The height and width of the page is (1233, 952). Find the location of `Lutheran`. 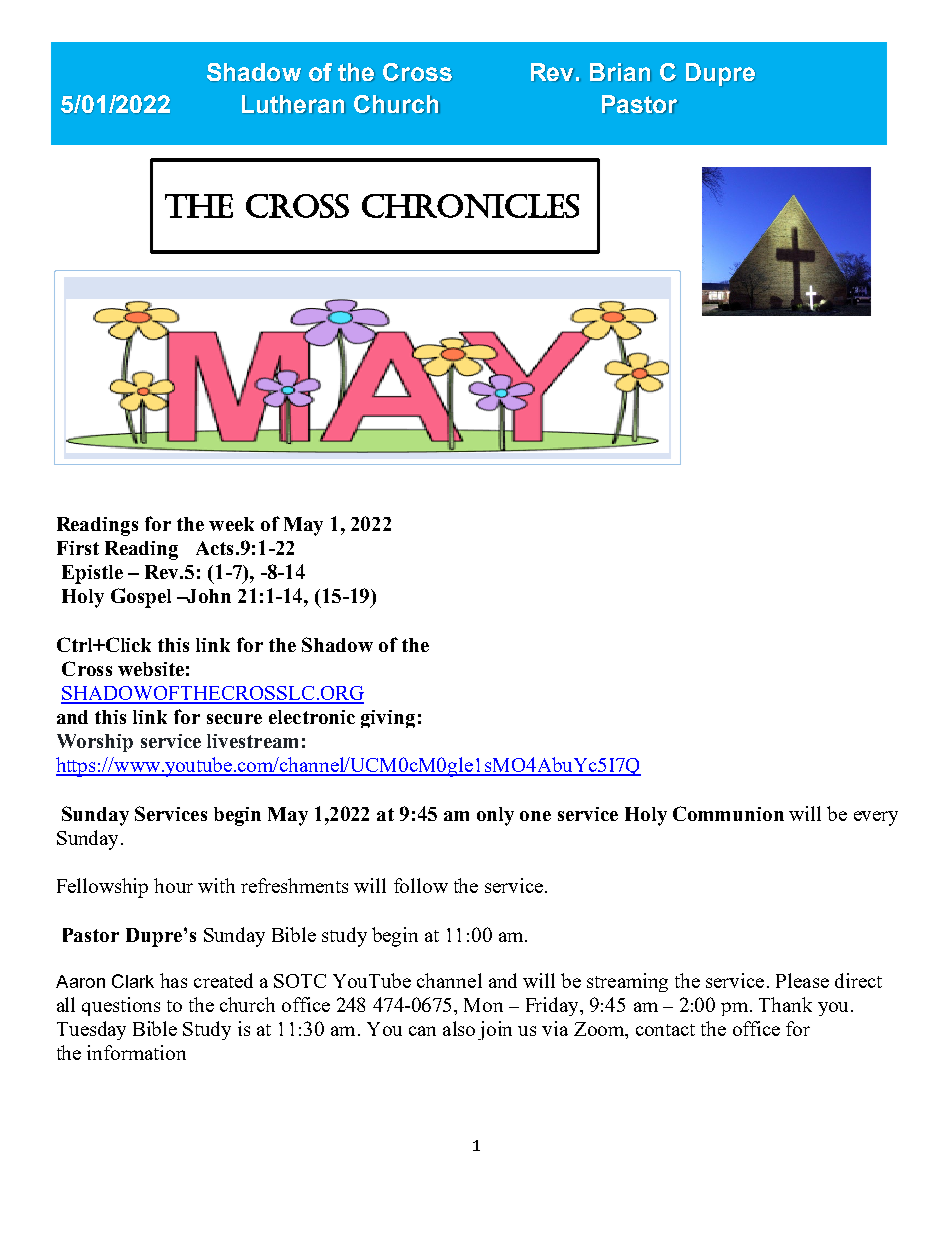

Lutheran is located at coordinates (293, 104).
